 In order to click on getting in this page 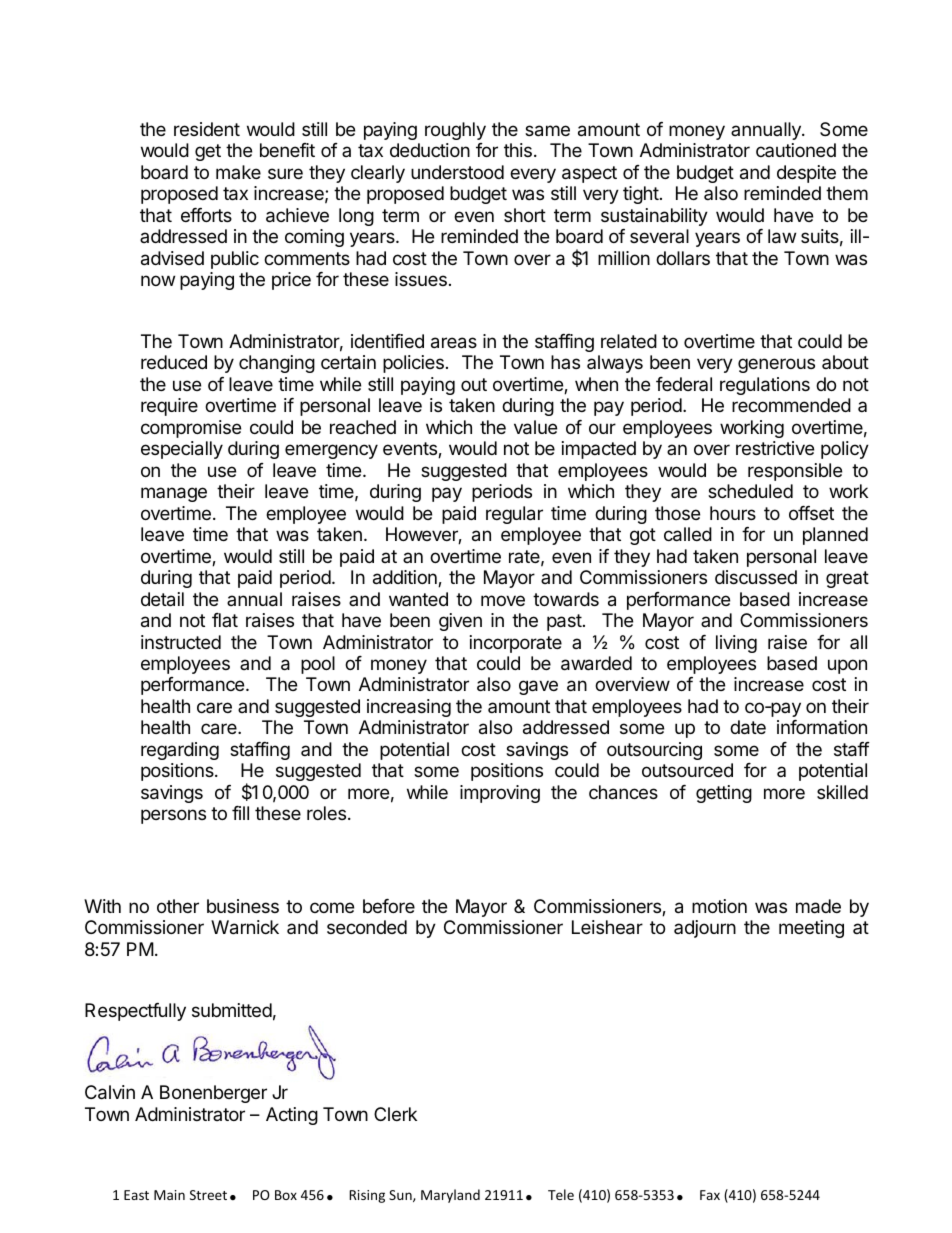, I will do `click(724, 794)`.
